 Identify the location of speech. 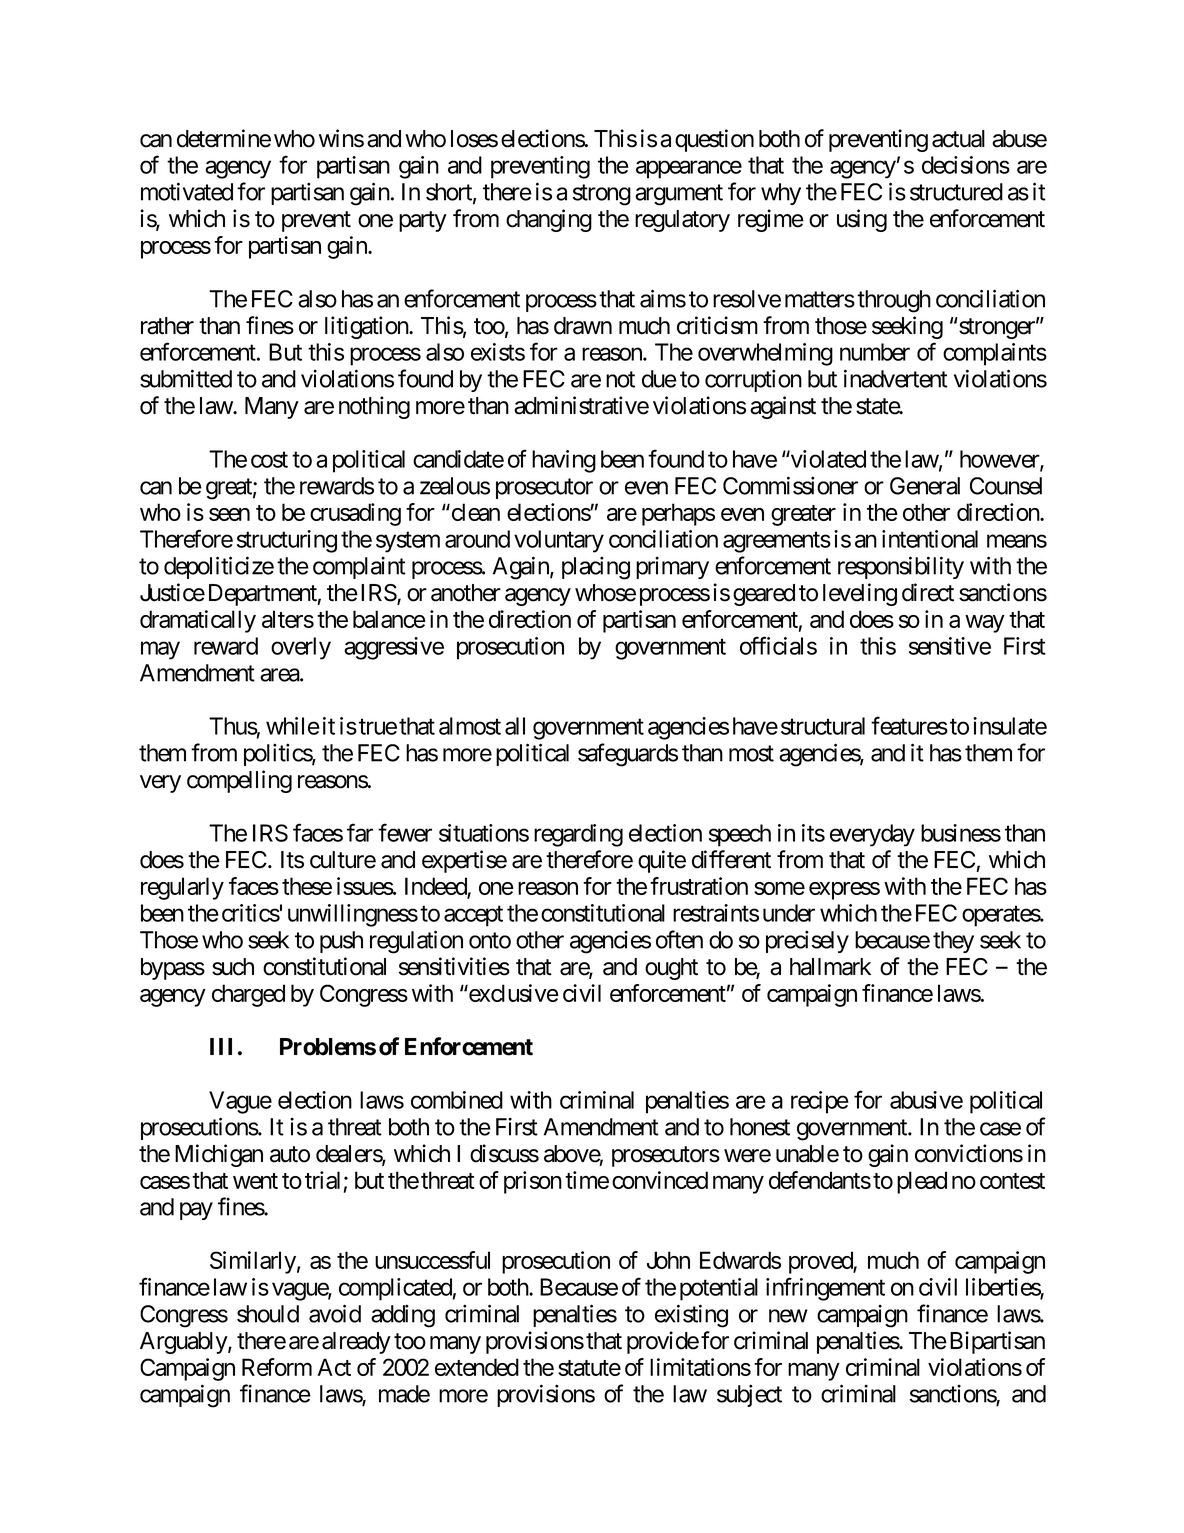
(740, 835).
